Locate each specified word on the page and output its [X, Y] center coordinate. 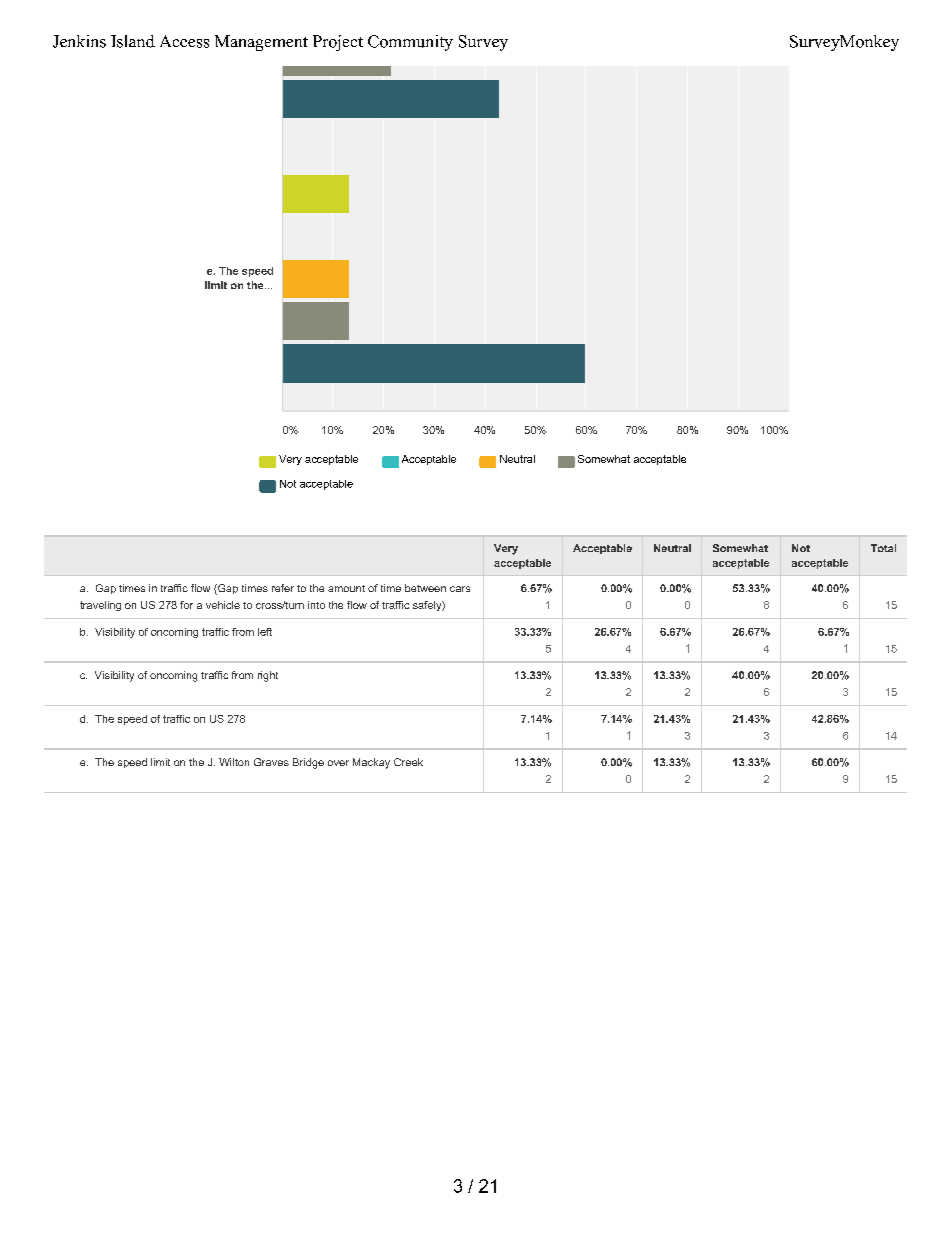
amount [346, 588]
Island [133, 41]
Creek [408, 762]
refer [283, 588]
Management [261, 43]
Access [184, 41]
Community [410, 43]
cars [460, 589]
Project [338, 43]
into [316, 605]
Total [883, 548]
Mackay [371, 763]
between [425, 588]
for [186, 605]
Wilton [234, 762]
